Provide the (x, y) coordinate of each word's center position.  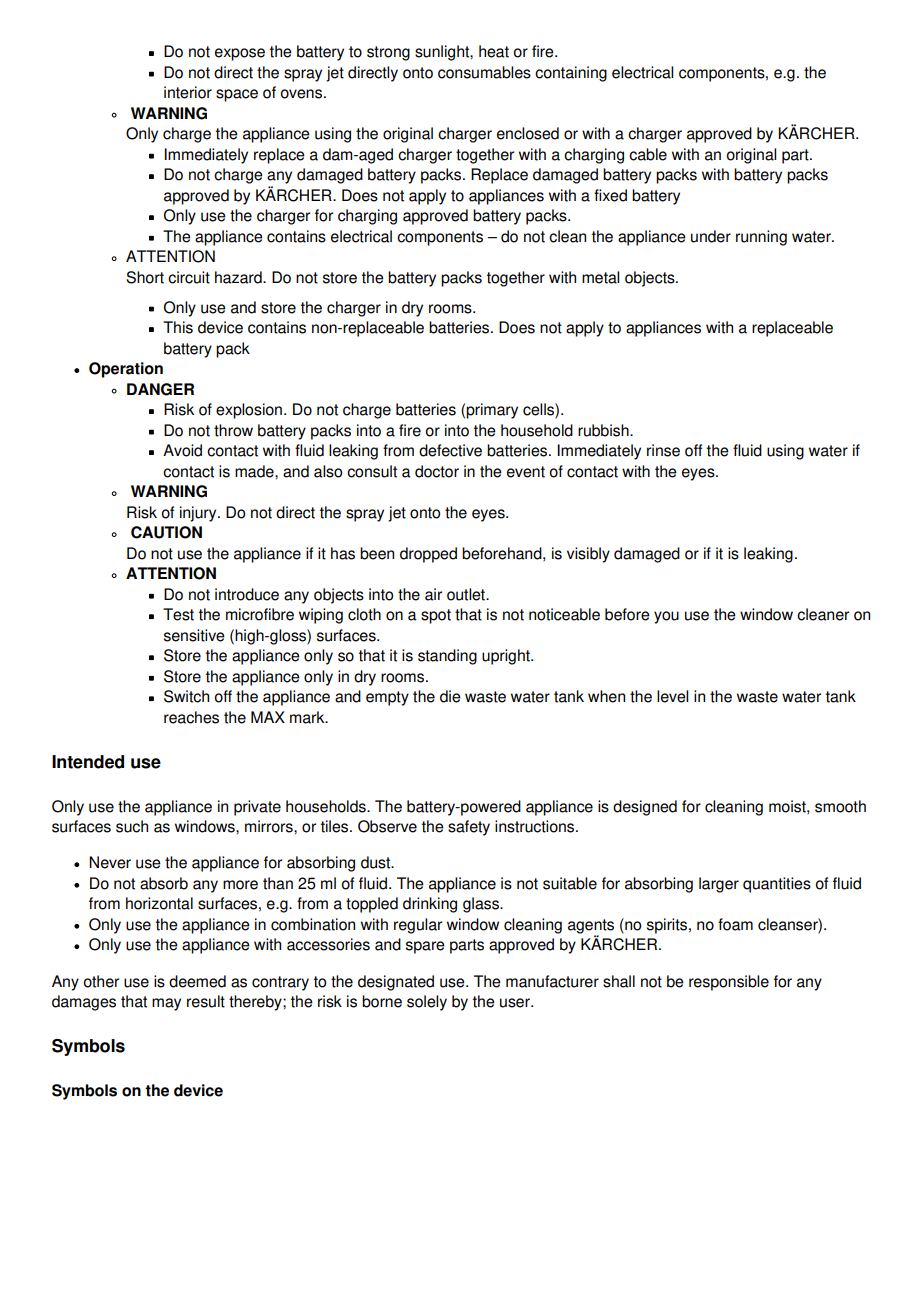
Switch (186, 696)
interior (188, 92)
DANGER (160, 389)
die (450, 696)
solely (427, 1003)
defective (450, 450)
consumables (484, 72)
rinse (663, 450)
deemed (197, 981)
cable (648, 154)
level (672, 696)
